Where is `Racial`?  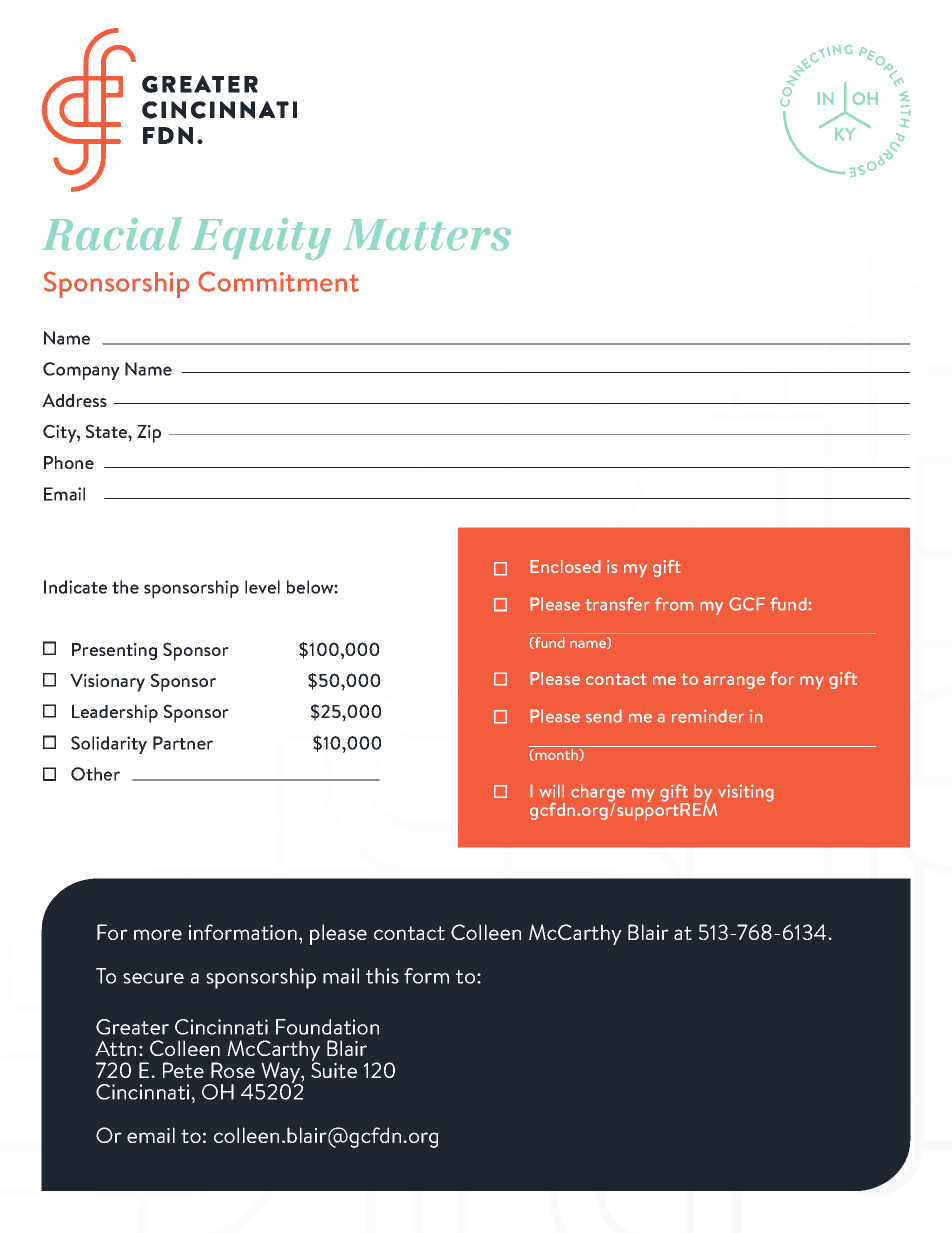 Racial is located at coordinates (112, 233).
